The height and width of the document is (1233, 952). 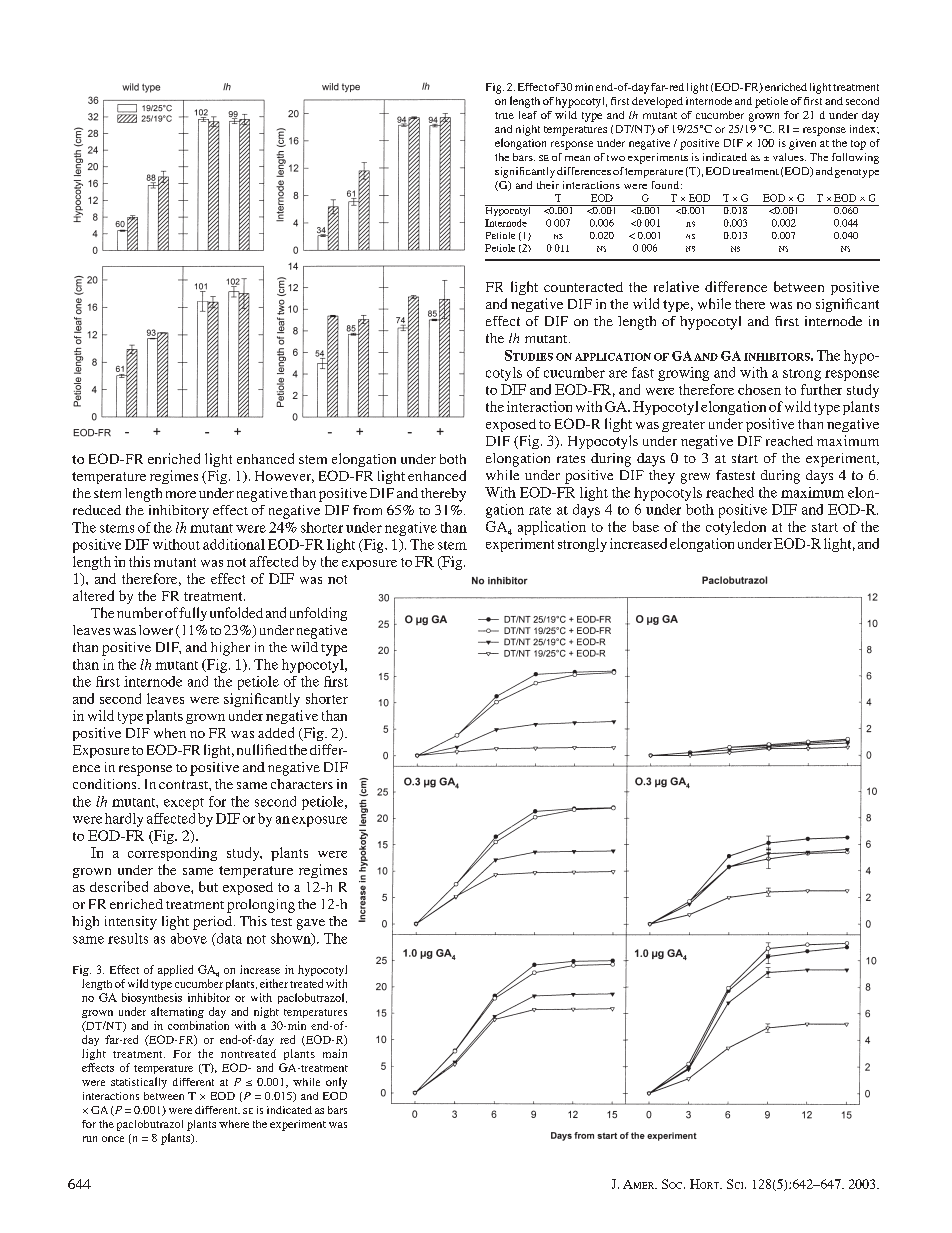 I want to click on main, so click(x=335, y=1053).
